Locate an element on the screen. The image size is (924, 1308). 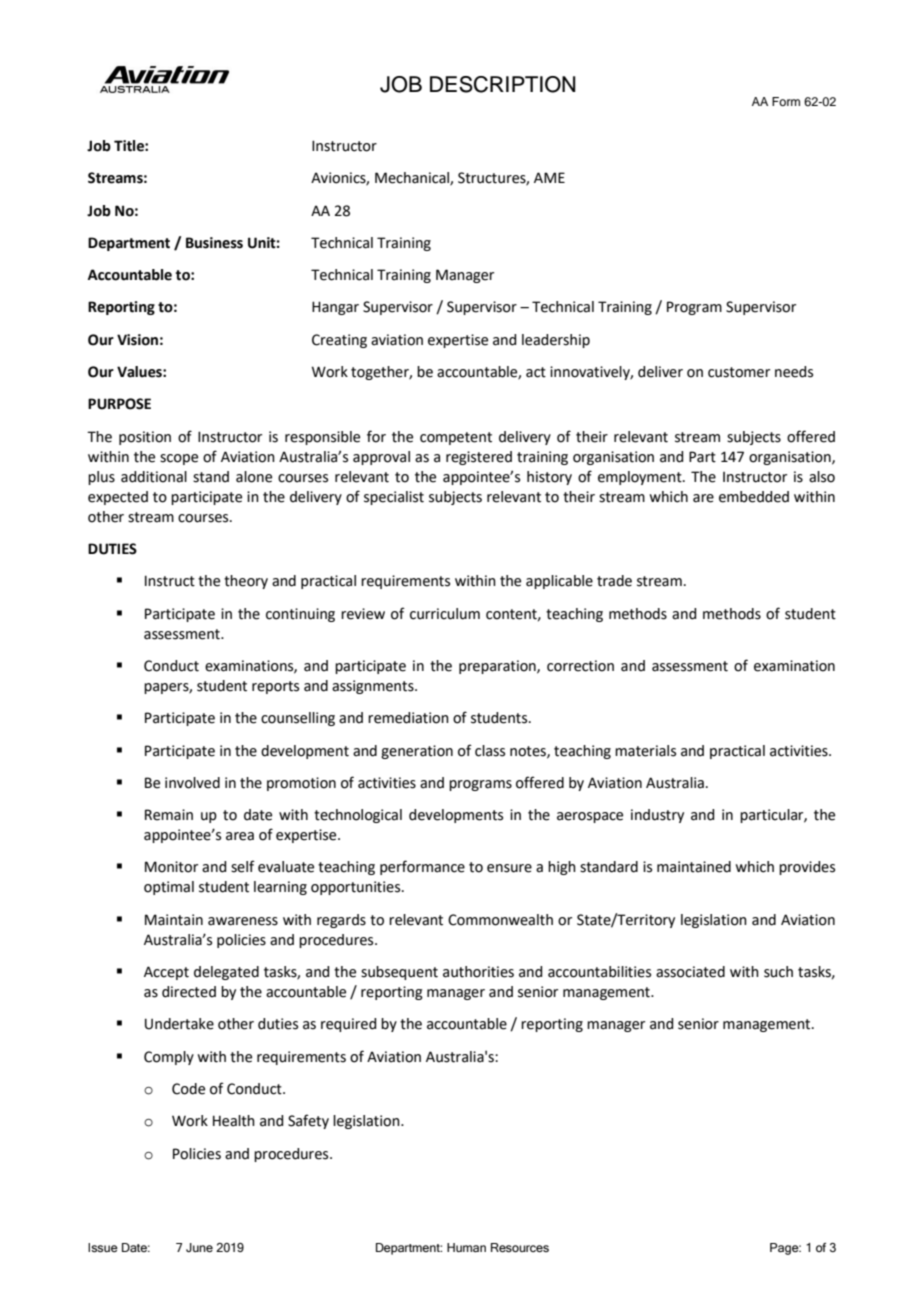
AME is located at coordinates (549, 177).
